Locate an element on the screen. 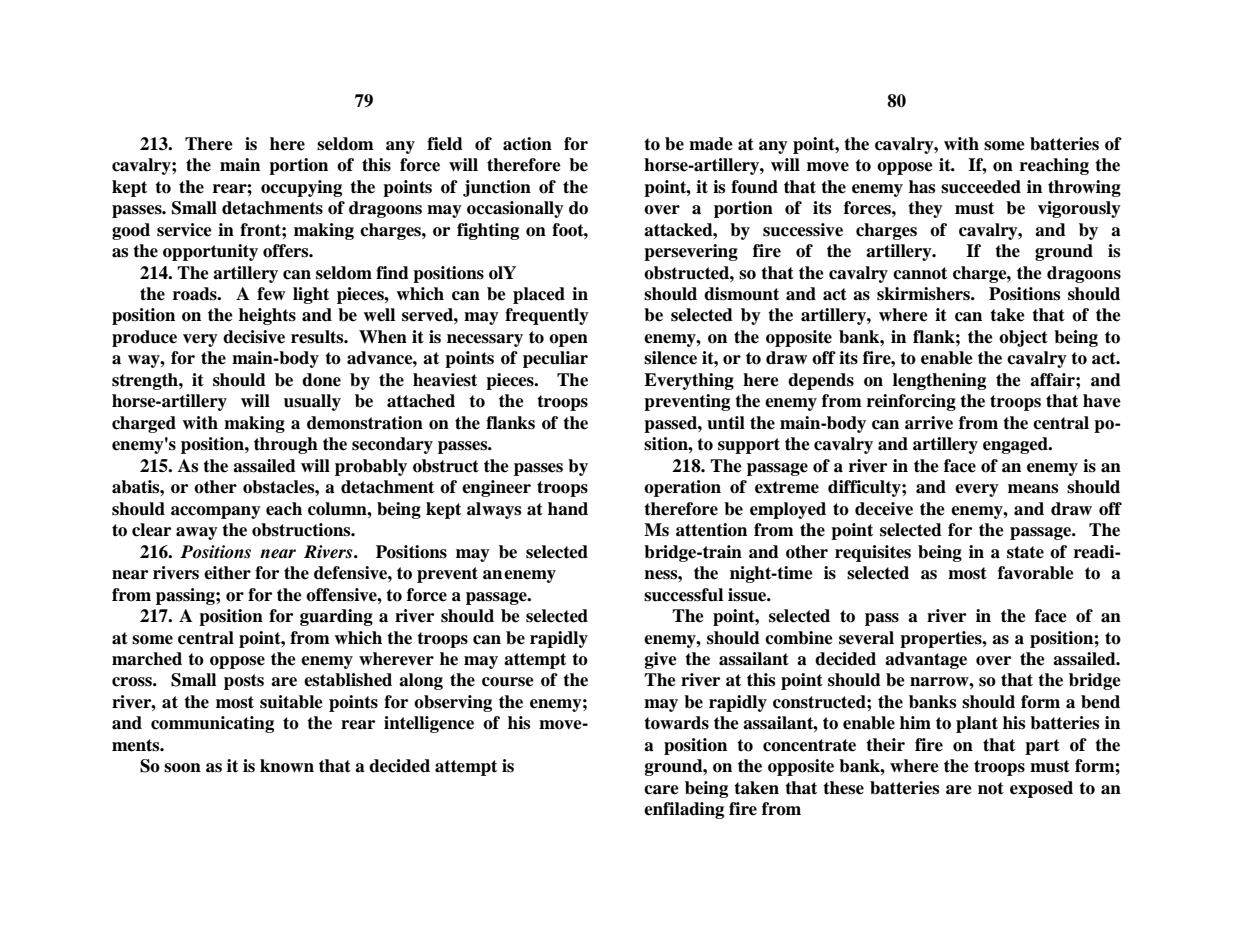 This screenshot has height=952, width=1233. through is located at coordinates (286, 445).
